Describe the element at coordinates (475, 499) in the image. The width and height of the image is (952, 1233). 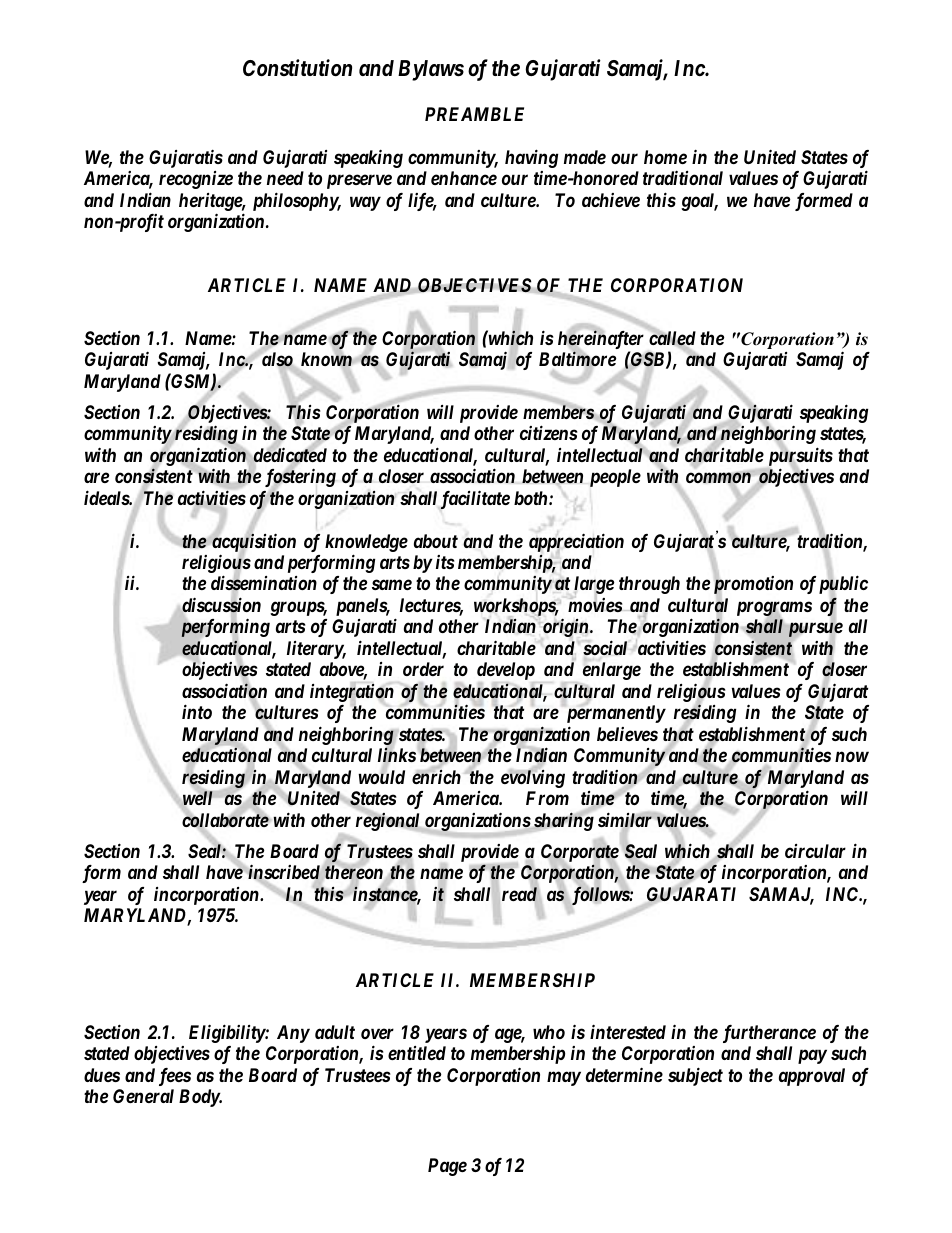
I see `facilitate` at that location.
